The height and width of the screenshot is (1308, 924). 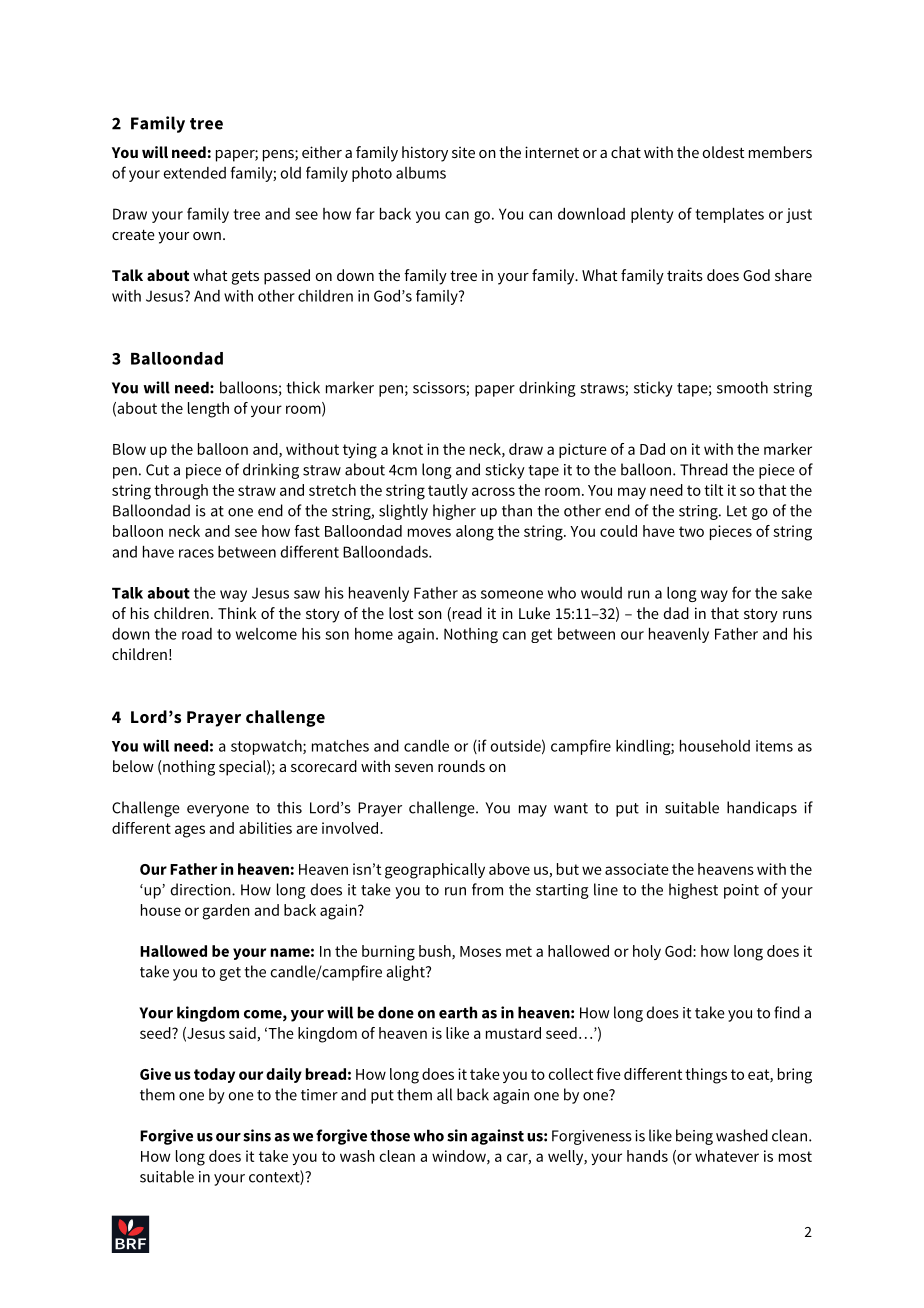 What do you see at coordinates (257, 1135) in the screenshot?
I see `sins` at bounding box center [257, 1135].
